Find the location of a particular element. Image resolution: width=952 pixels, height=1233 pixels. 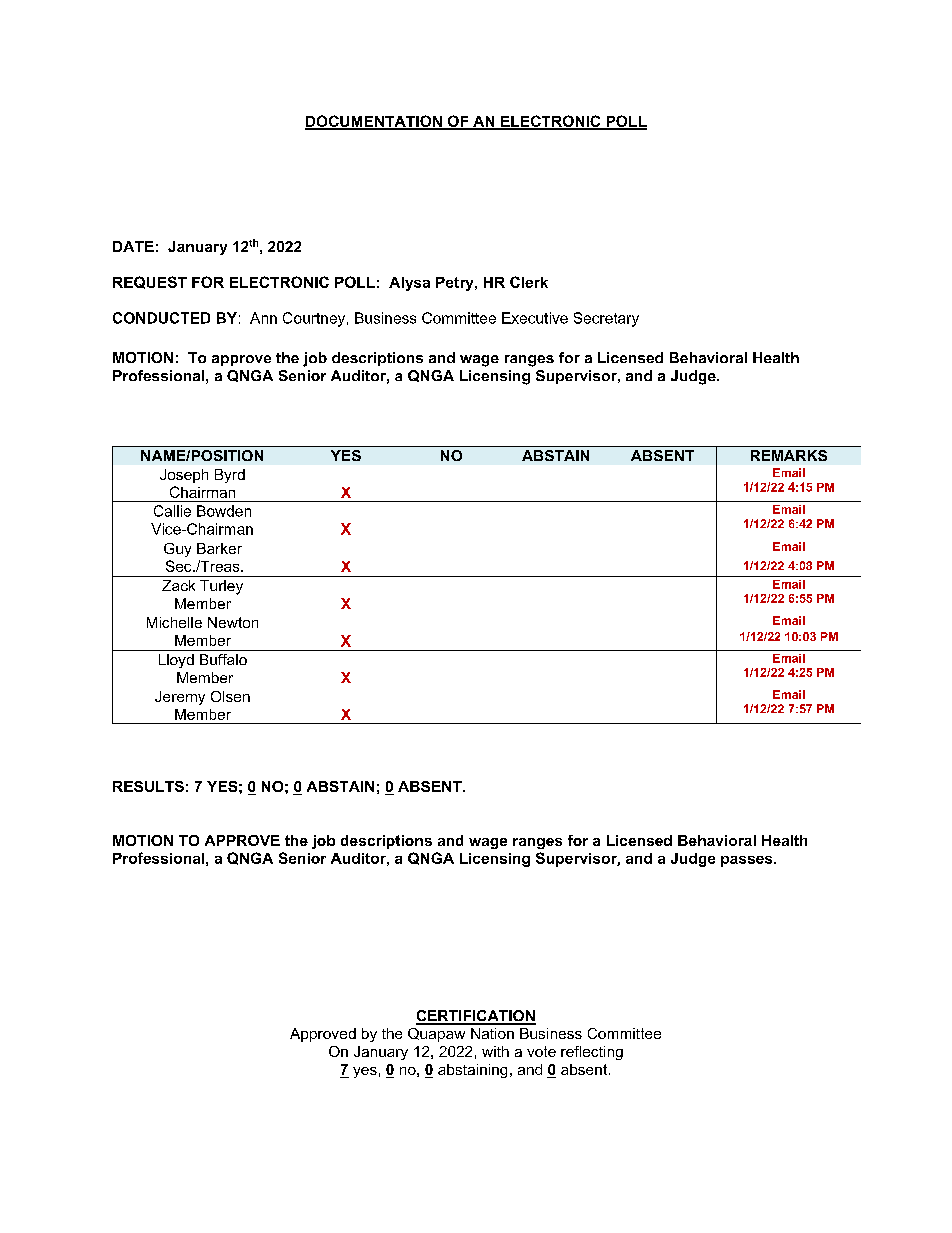

Executive is located at coordinates (535, 318).
